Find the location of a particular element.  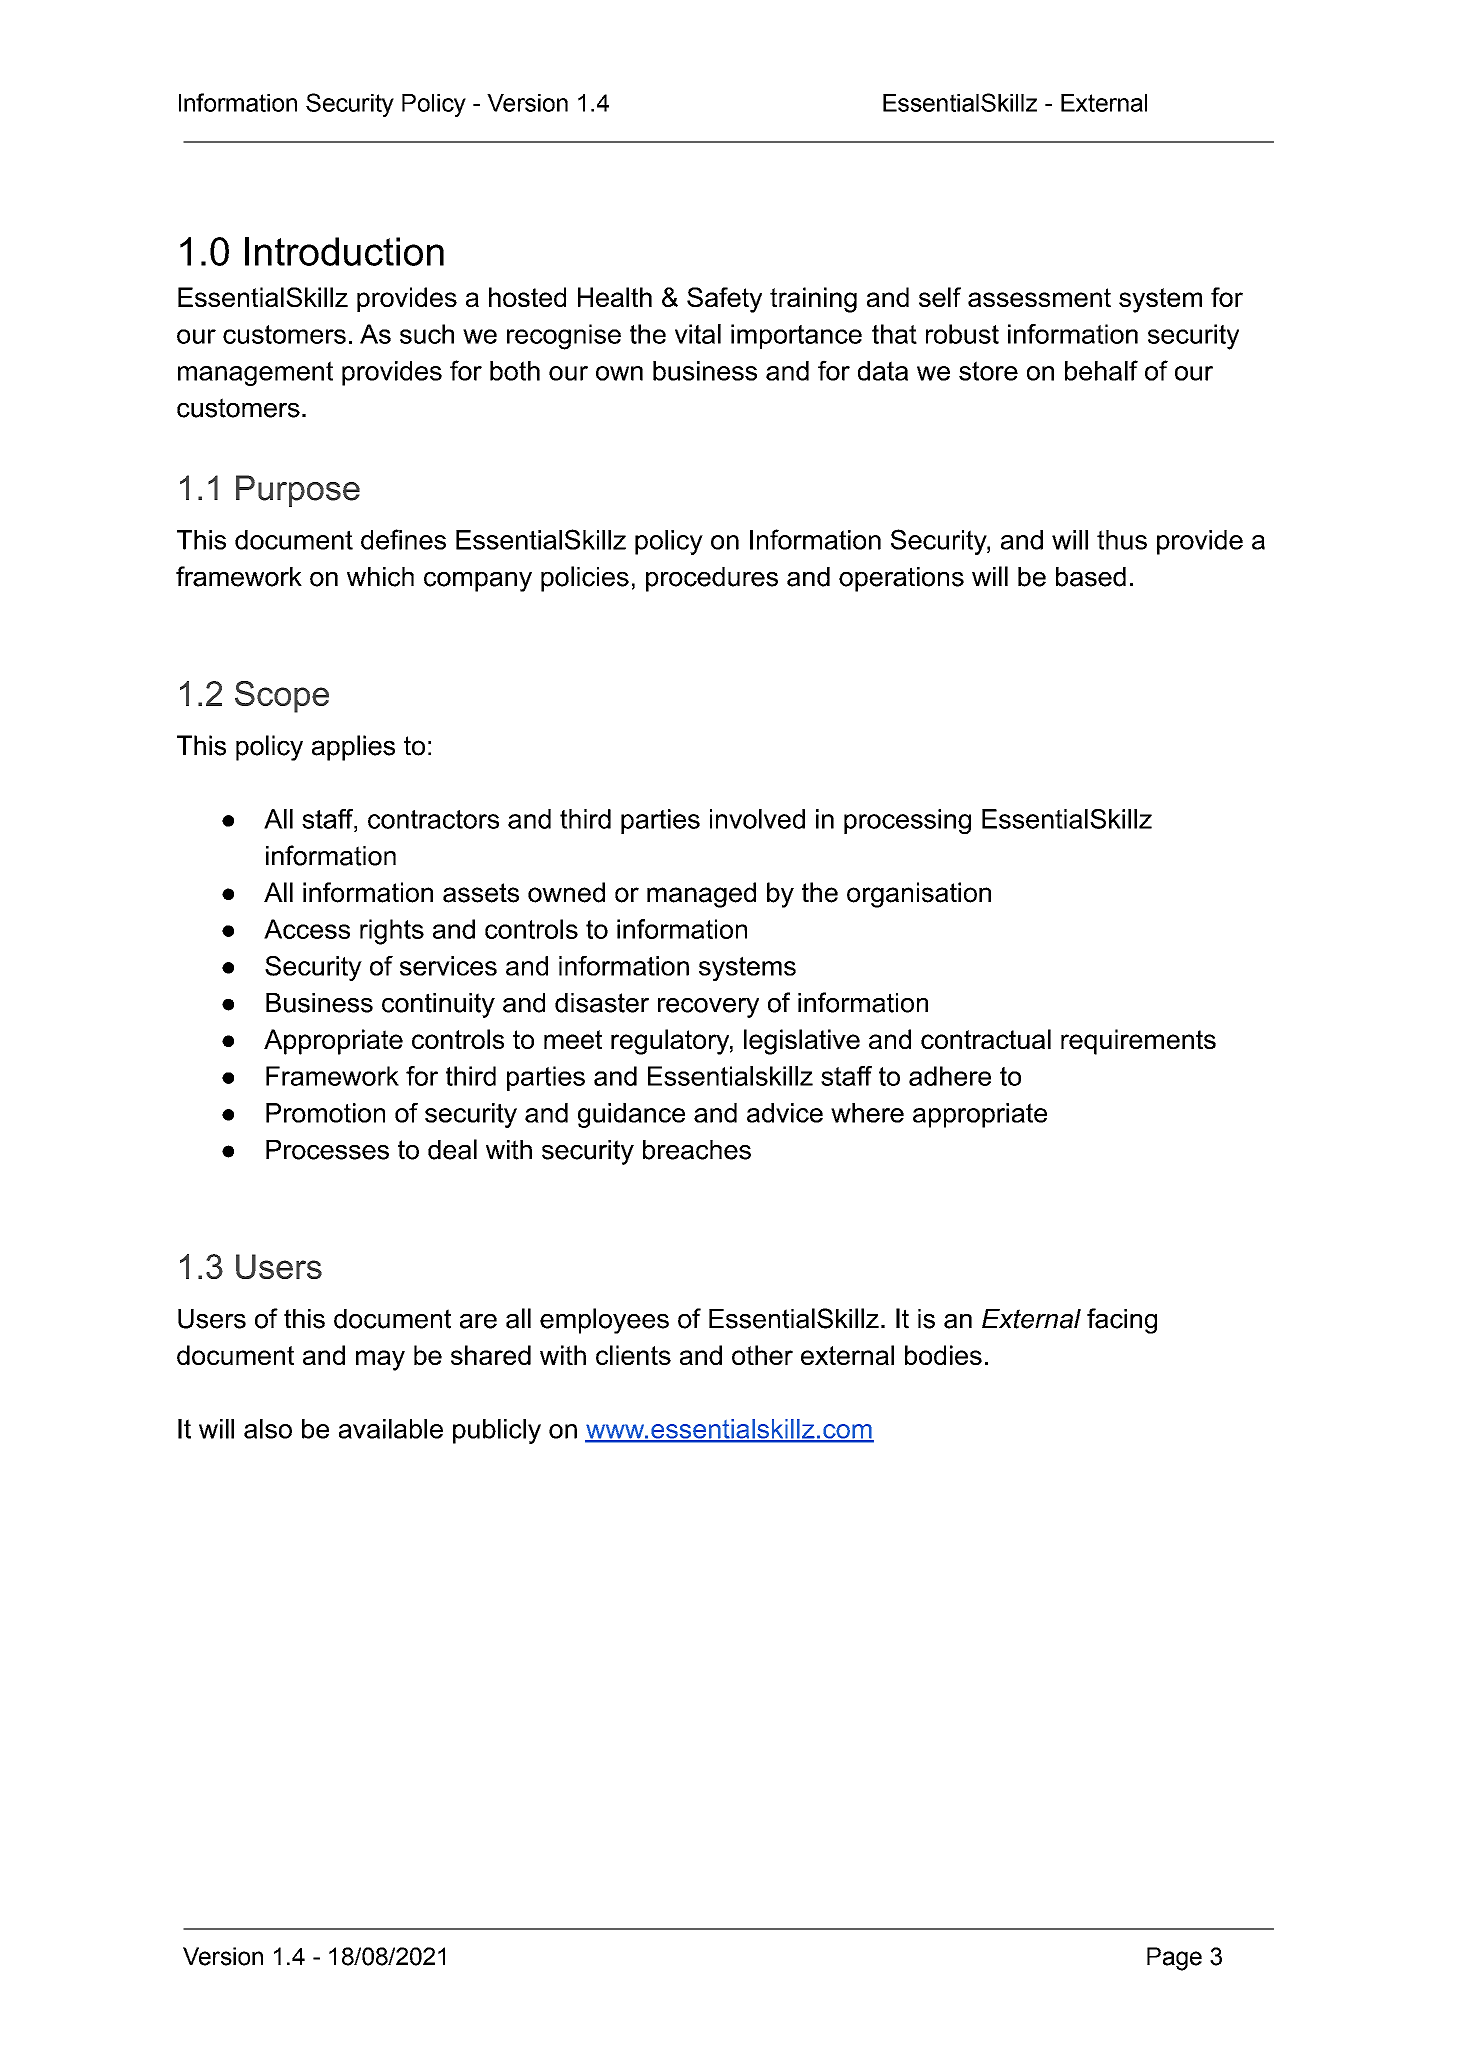

other is located at coordinates (762, 1355).
